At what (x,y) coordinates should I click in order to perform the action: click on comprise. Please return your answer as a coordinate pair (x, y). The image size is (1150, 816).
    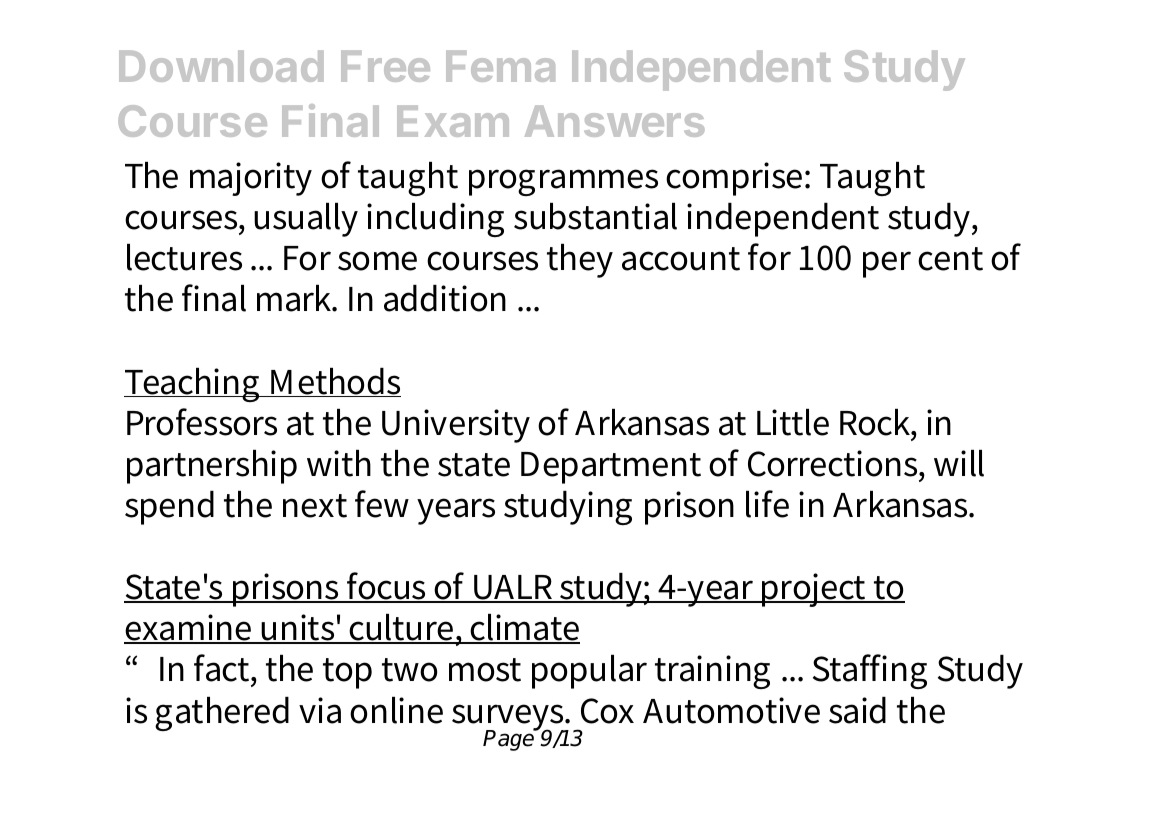
    Looking at the image, I should click on (736, 179).
